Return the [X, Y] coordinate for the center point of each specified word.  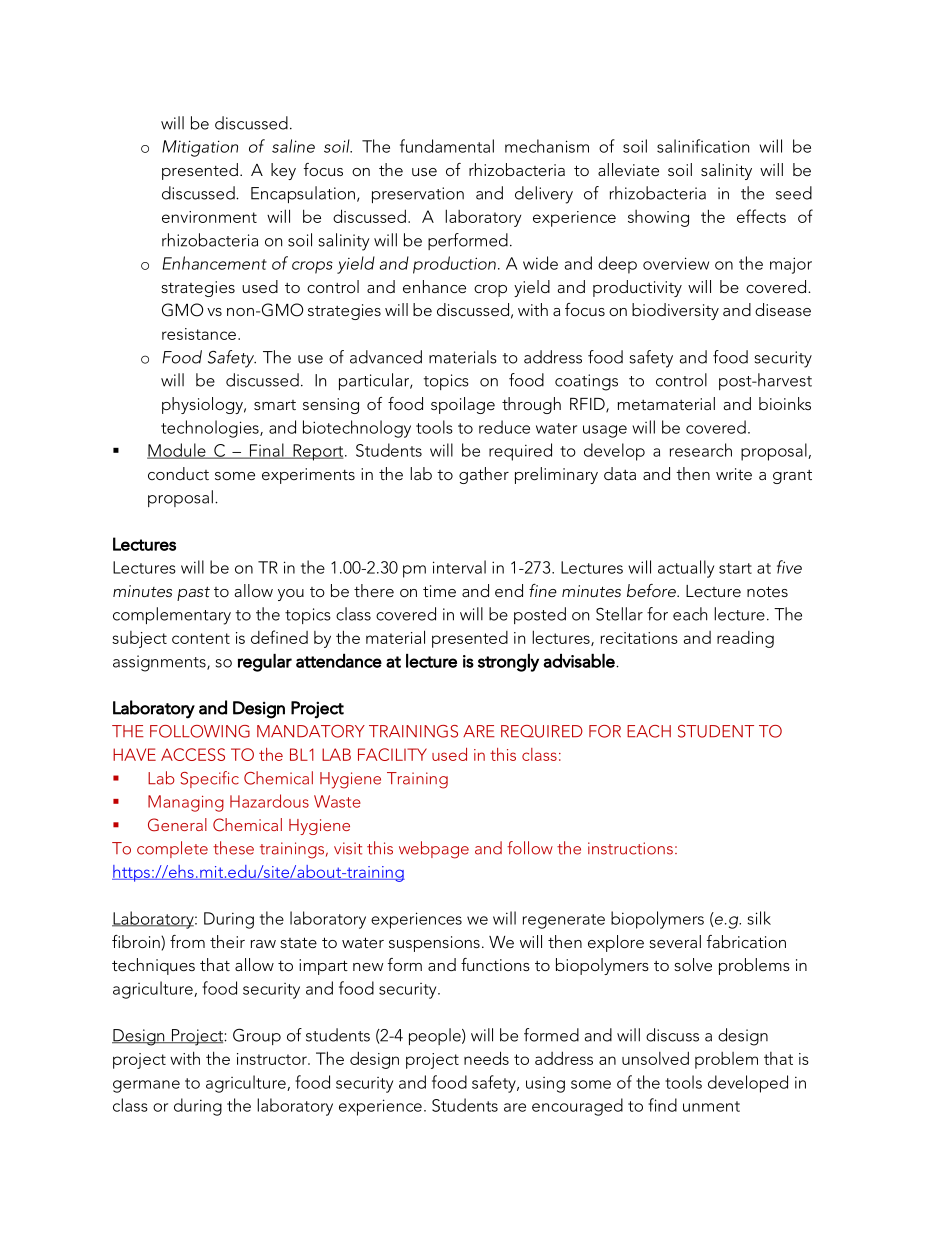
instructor [273, 1059]
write [734, 474]
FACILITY [392, 754]
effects [761, 216]
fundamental [447, 146]
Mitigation [200, 148]
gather [484, 475]
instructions [630, 848]
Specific [210, 779]
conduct [178, 473]
